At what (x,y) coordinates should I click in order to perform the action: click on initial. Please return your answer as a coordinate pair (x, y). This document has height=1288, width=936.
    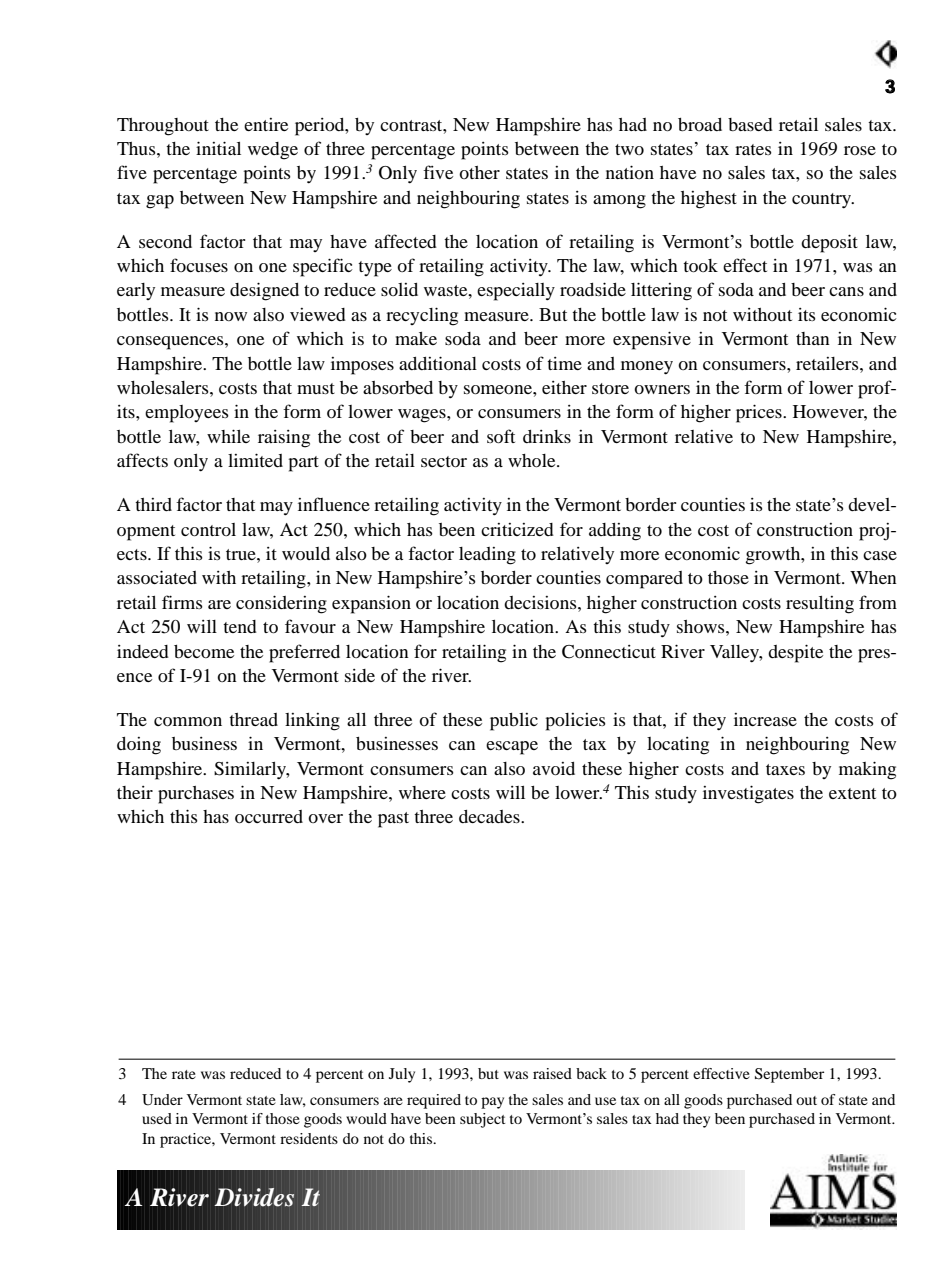
    Looking at the image, I should click on (218, 148).
